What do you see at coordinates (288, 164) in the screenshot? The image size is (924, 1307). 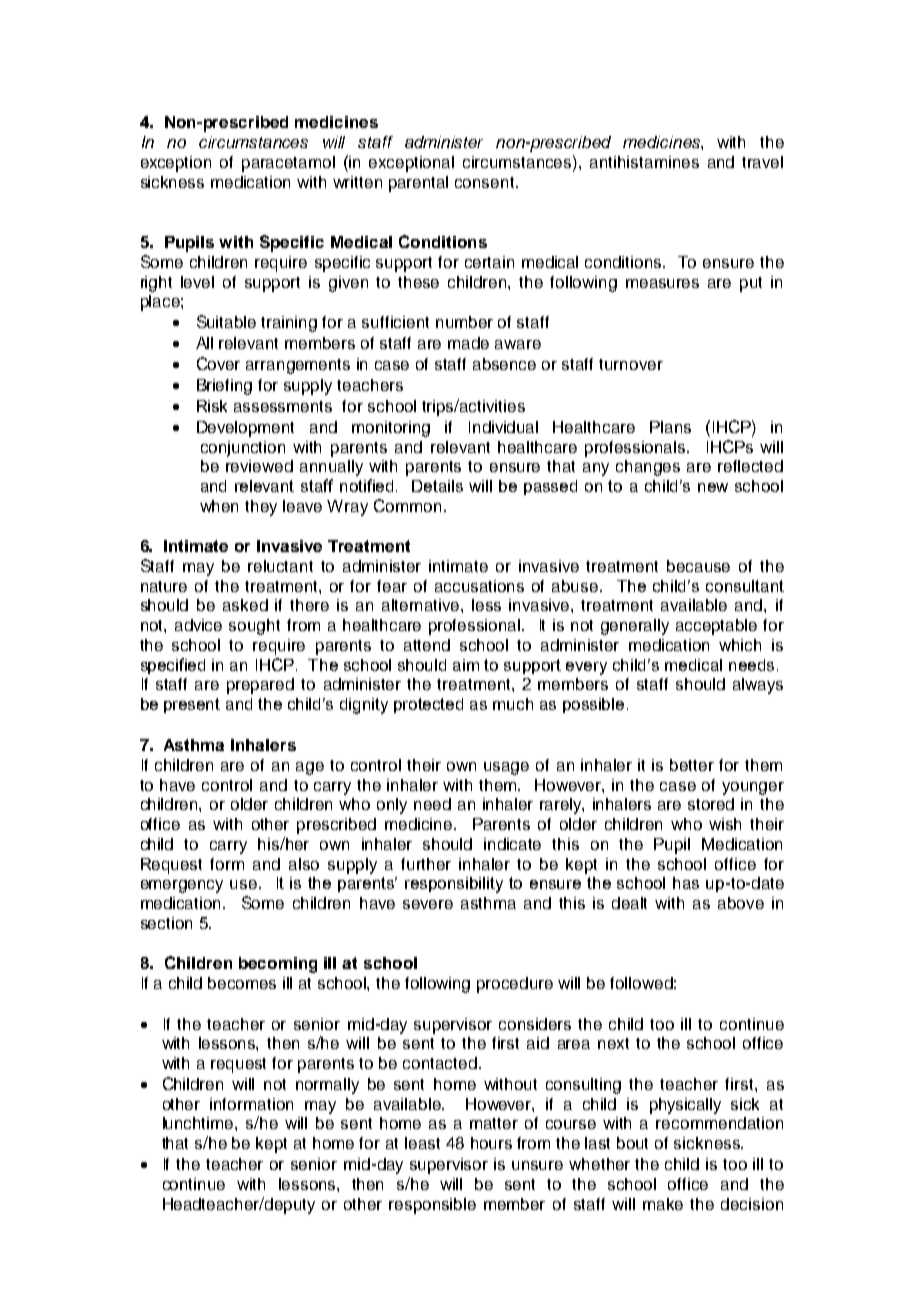 I see `paracetamol` at bounding box center [288, 164].
